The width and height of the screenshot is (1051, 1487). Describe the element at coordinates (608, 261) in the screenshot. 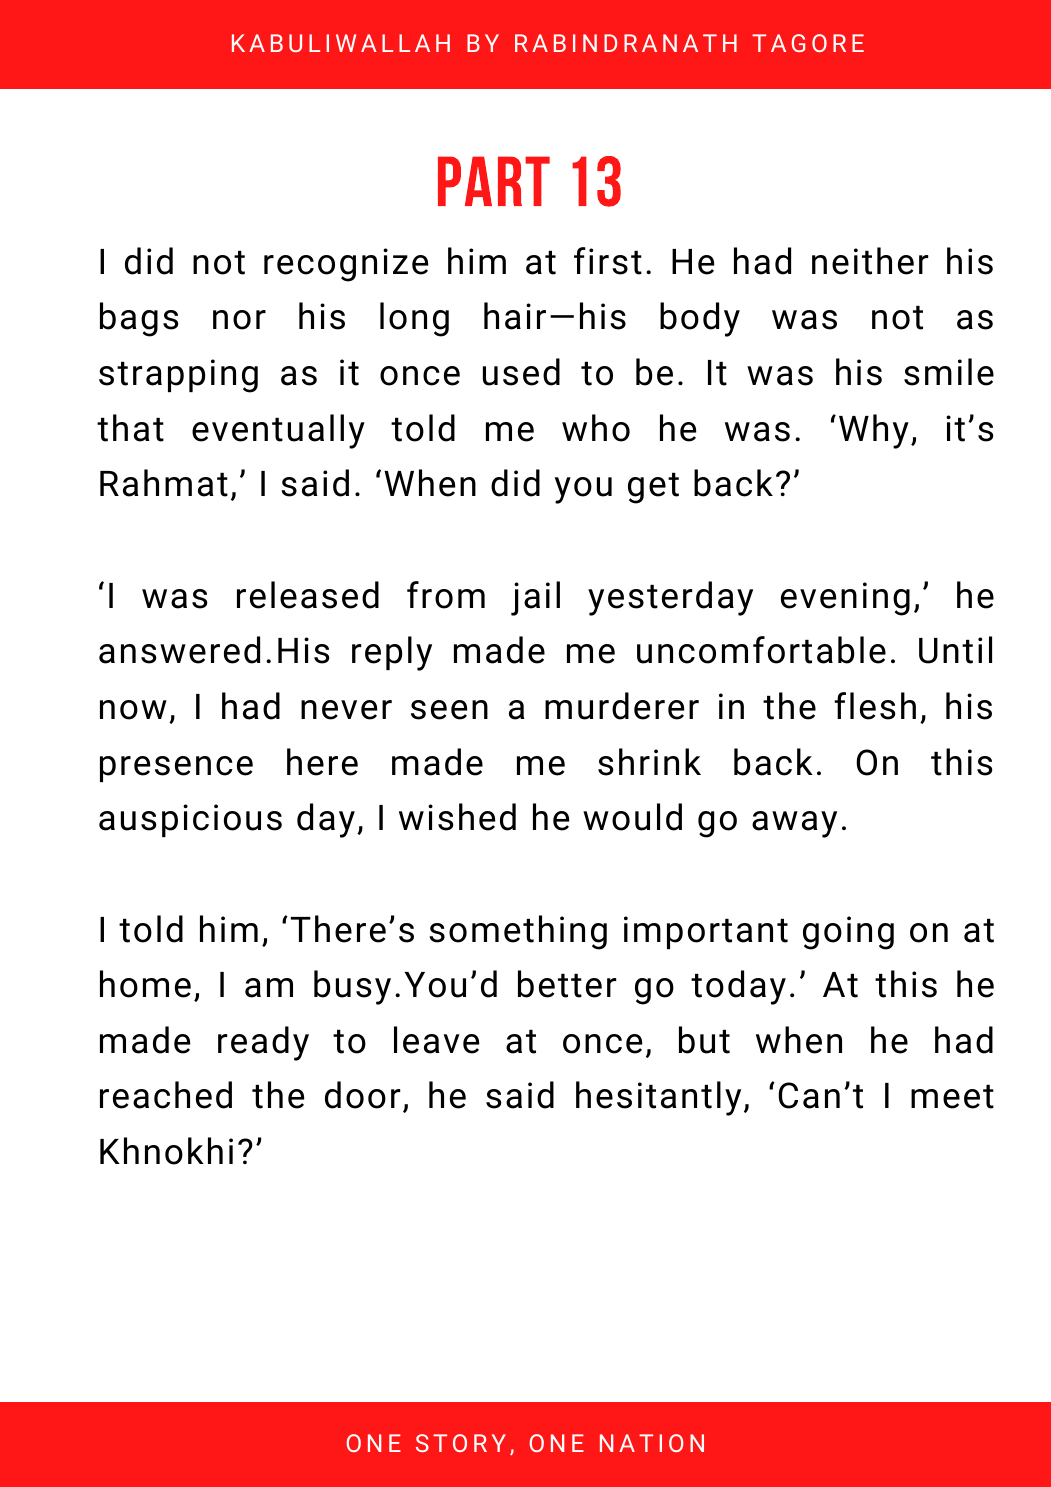

I see `first` at that location.
